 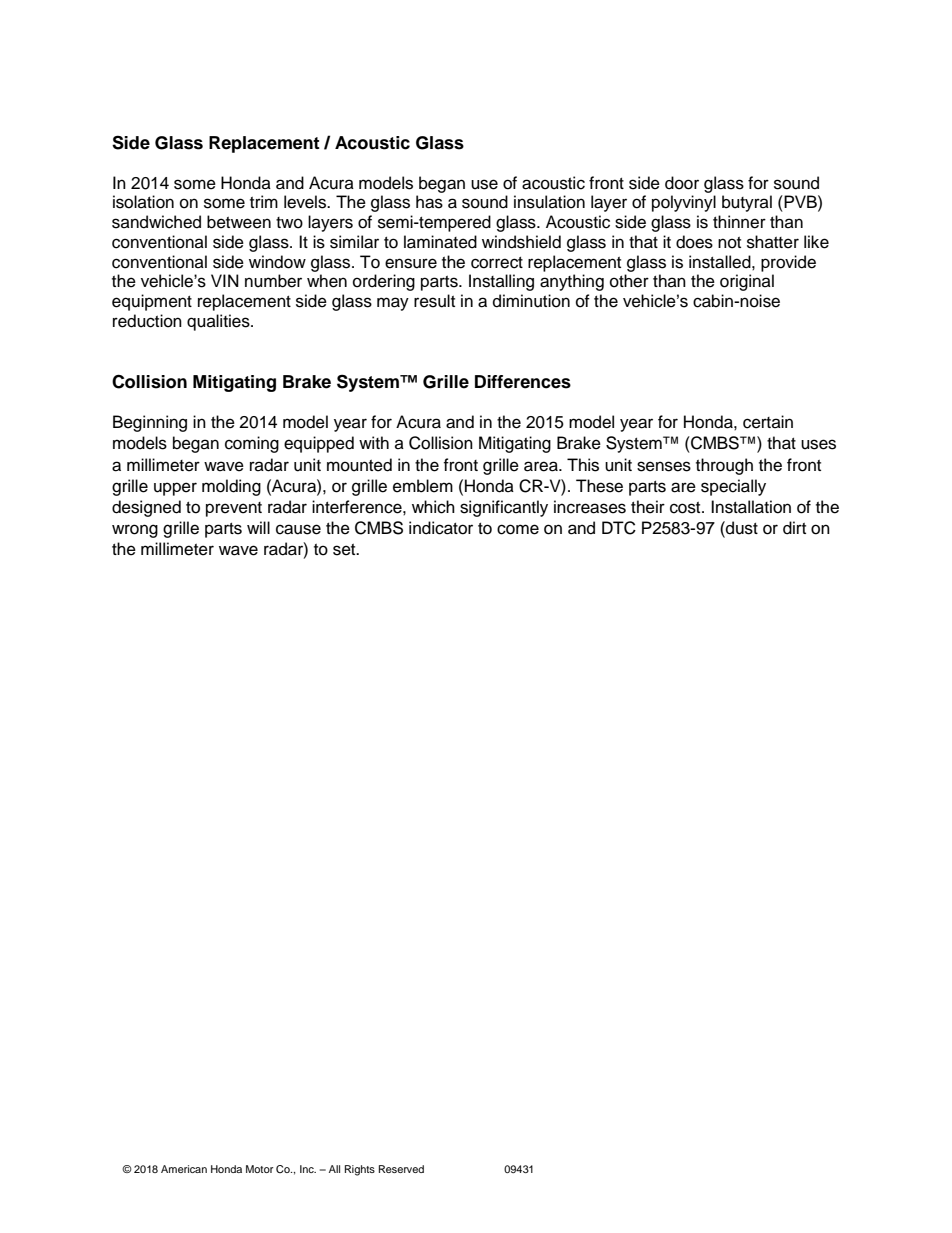 I want to click on will, so click(x=258, y=527).
